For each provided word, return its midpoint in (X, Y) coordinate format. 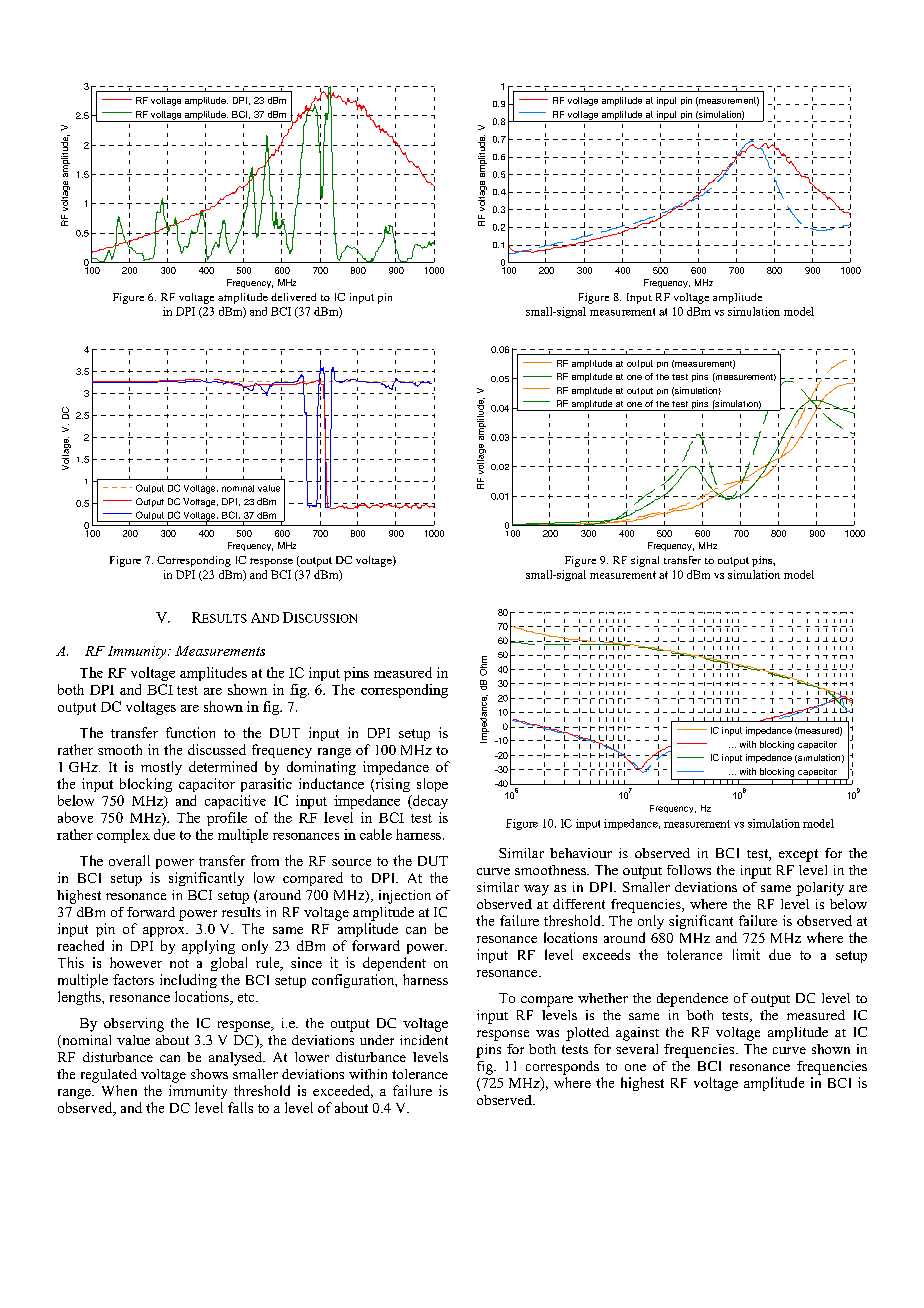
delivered (293, 297)
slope (432, 785)
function (190, 732)
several (637, 1049)
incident (424, 1040)
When (119, 1090)
